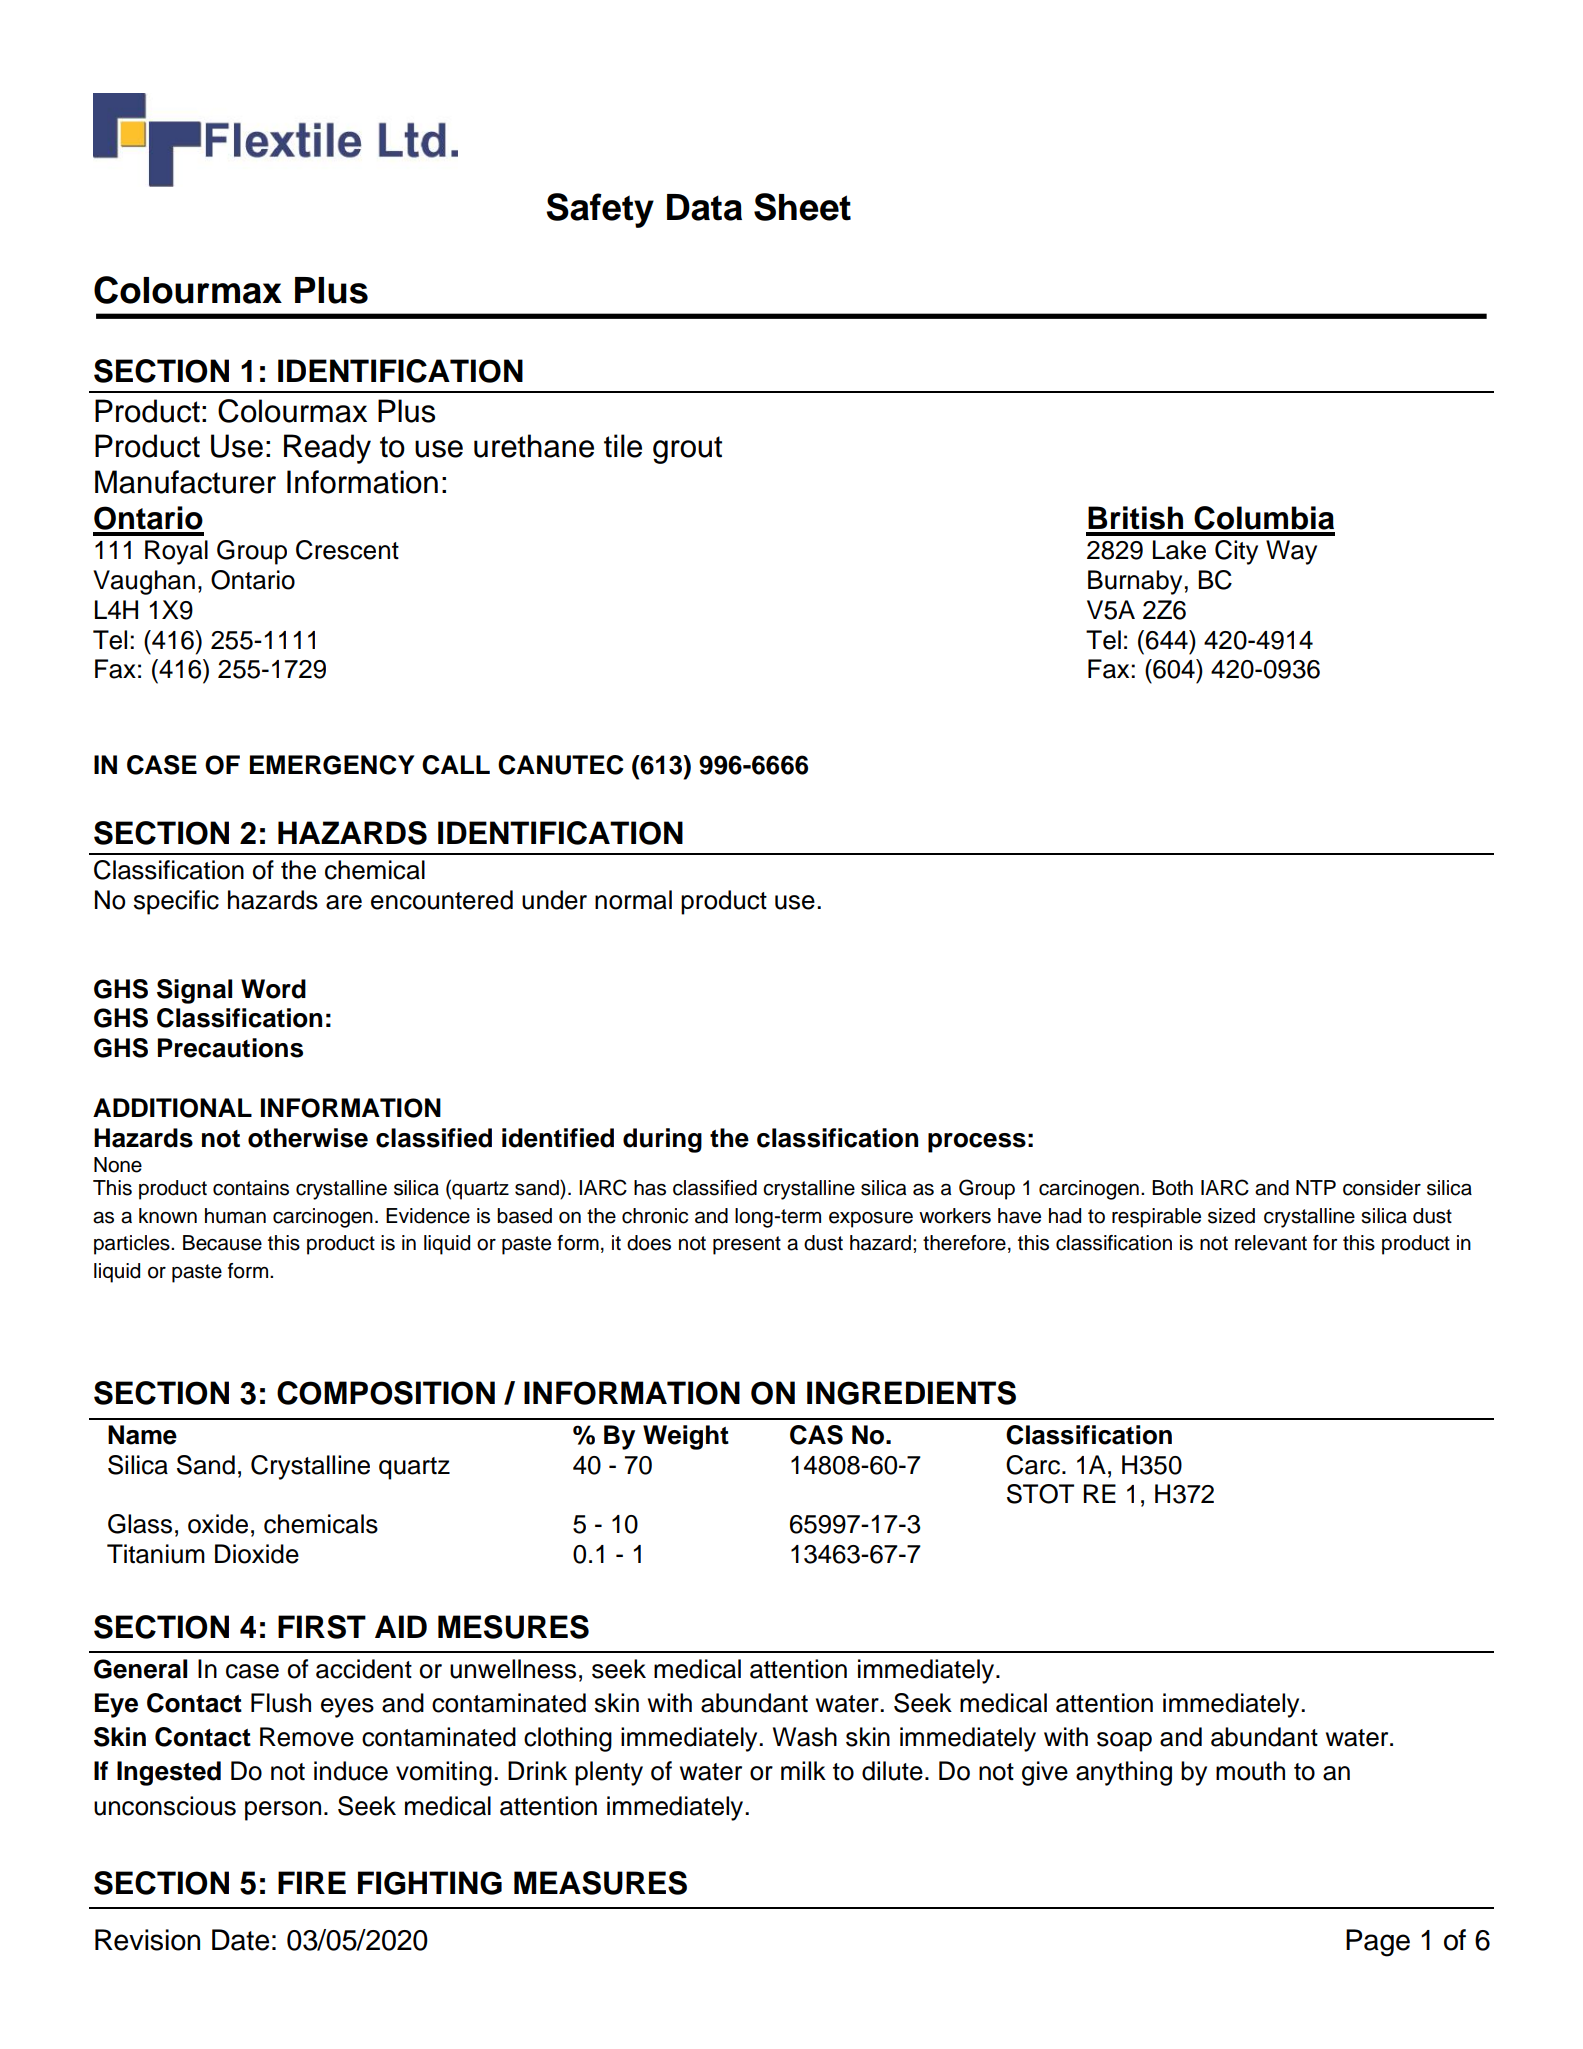 The width and height of the image is (1583, 2049). What do you see at coordinates (704, 207) in the image?
I see `Data` at bounding box center [704, 207].
